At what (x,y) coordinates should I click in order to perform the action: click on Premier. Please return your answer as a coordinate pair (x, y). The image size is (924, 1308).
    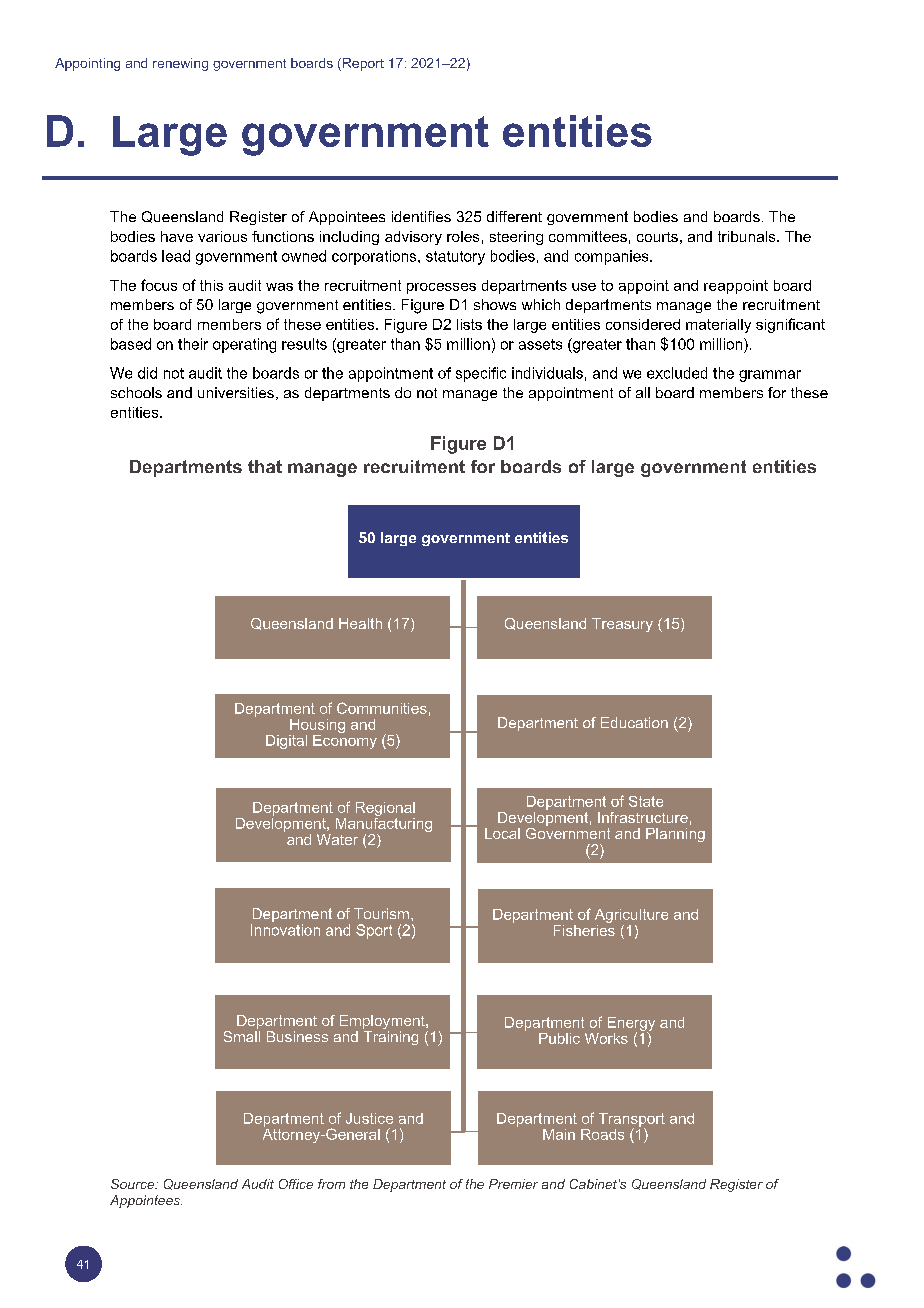
    Looking at the image, I should click on (513, 1184).
